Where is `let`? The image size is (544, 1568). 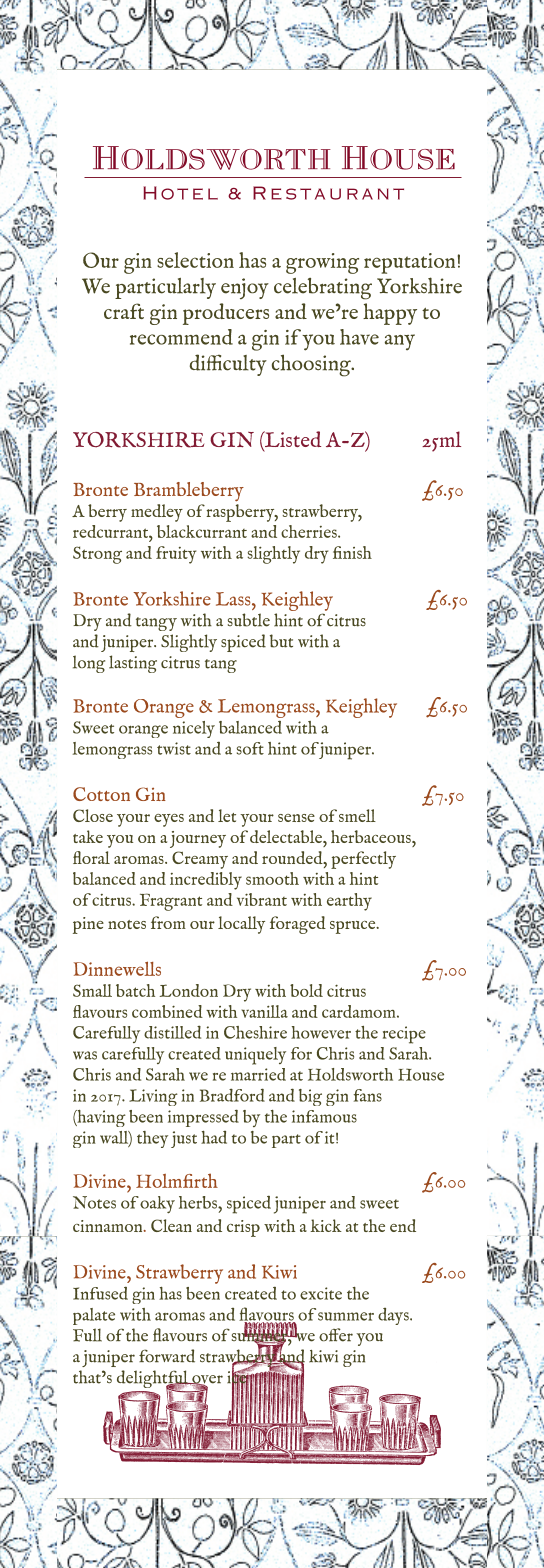
let is located at coordinates (227, 815).
